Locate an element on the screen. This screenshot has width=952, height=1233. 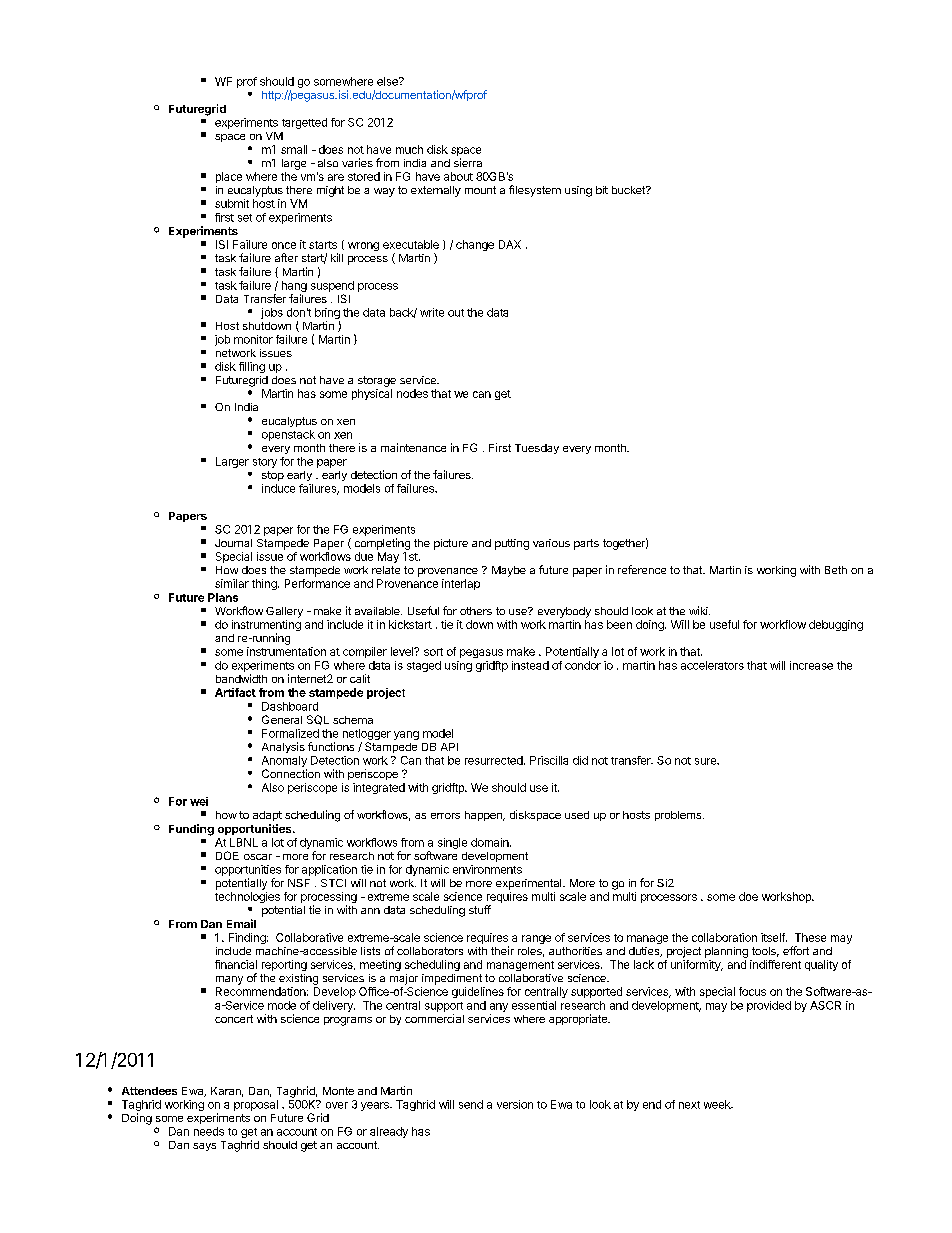
send is located at coordinates (471, 1104).
